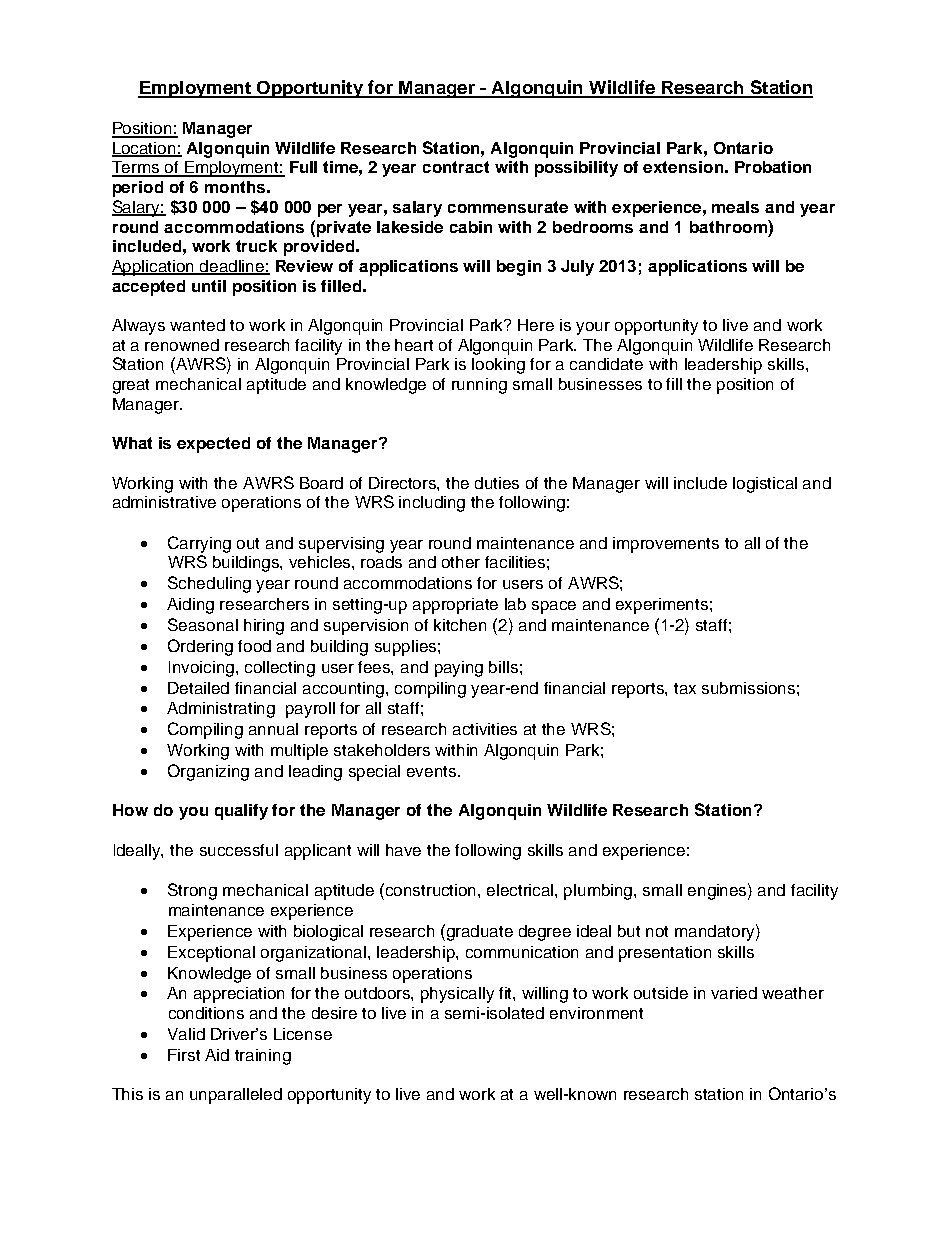 The width and height of the screenshot is (952, 1233). Describe the element at coordinates (497, 483) in the screenshot. I see `duties` at that location.
